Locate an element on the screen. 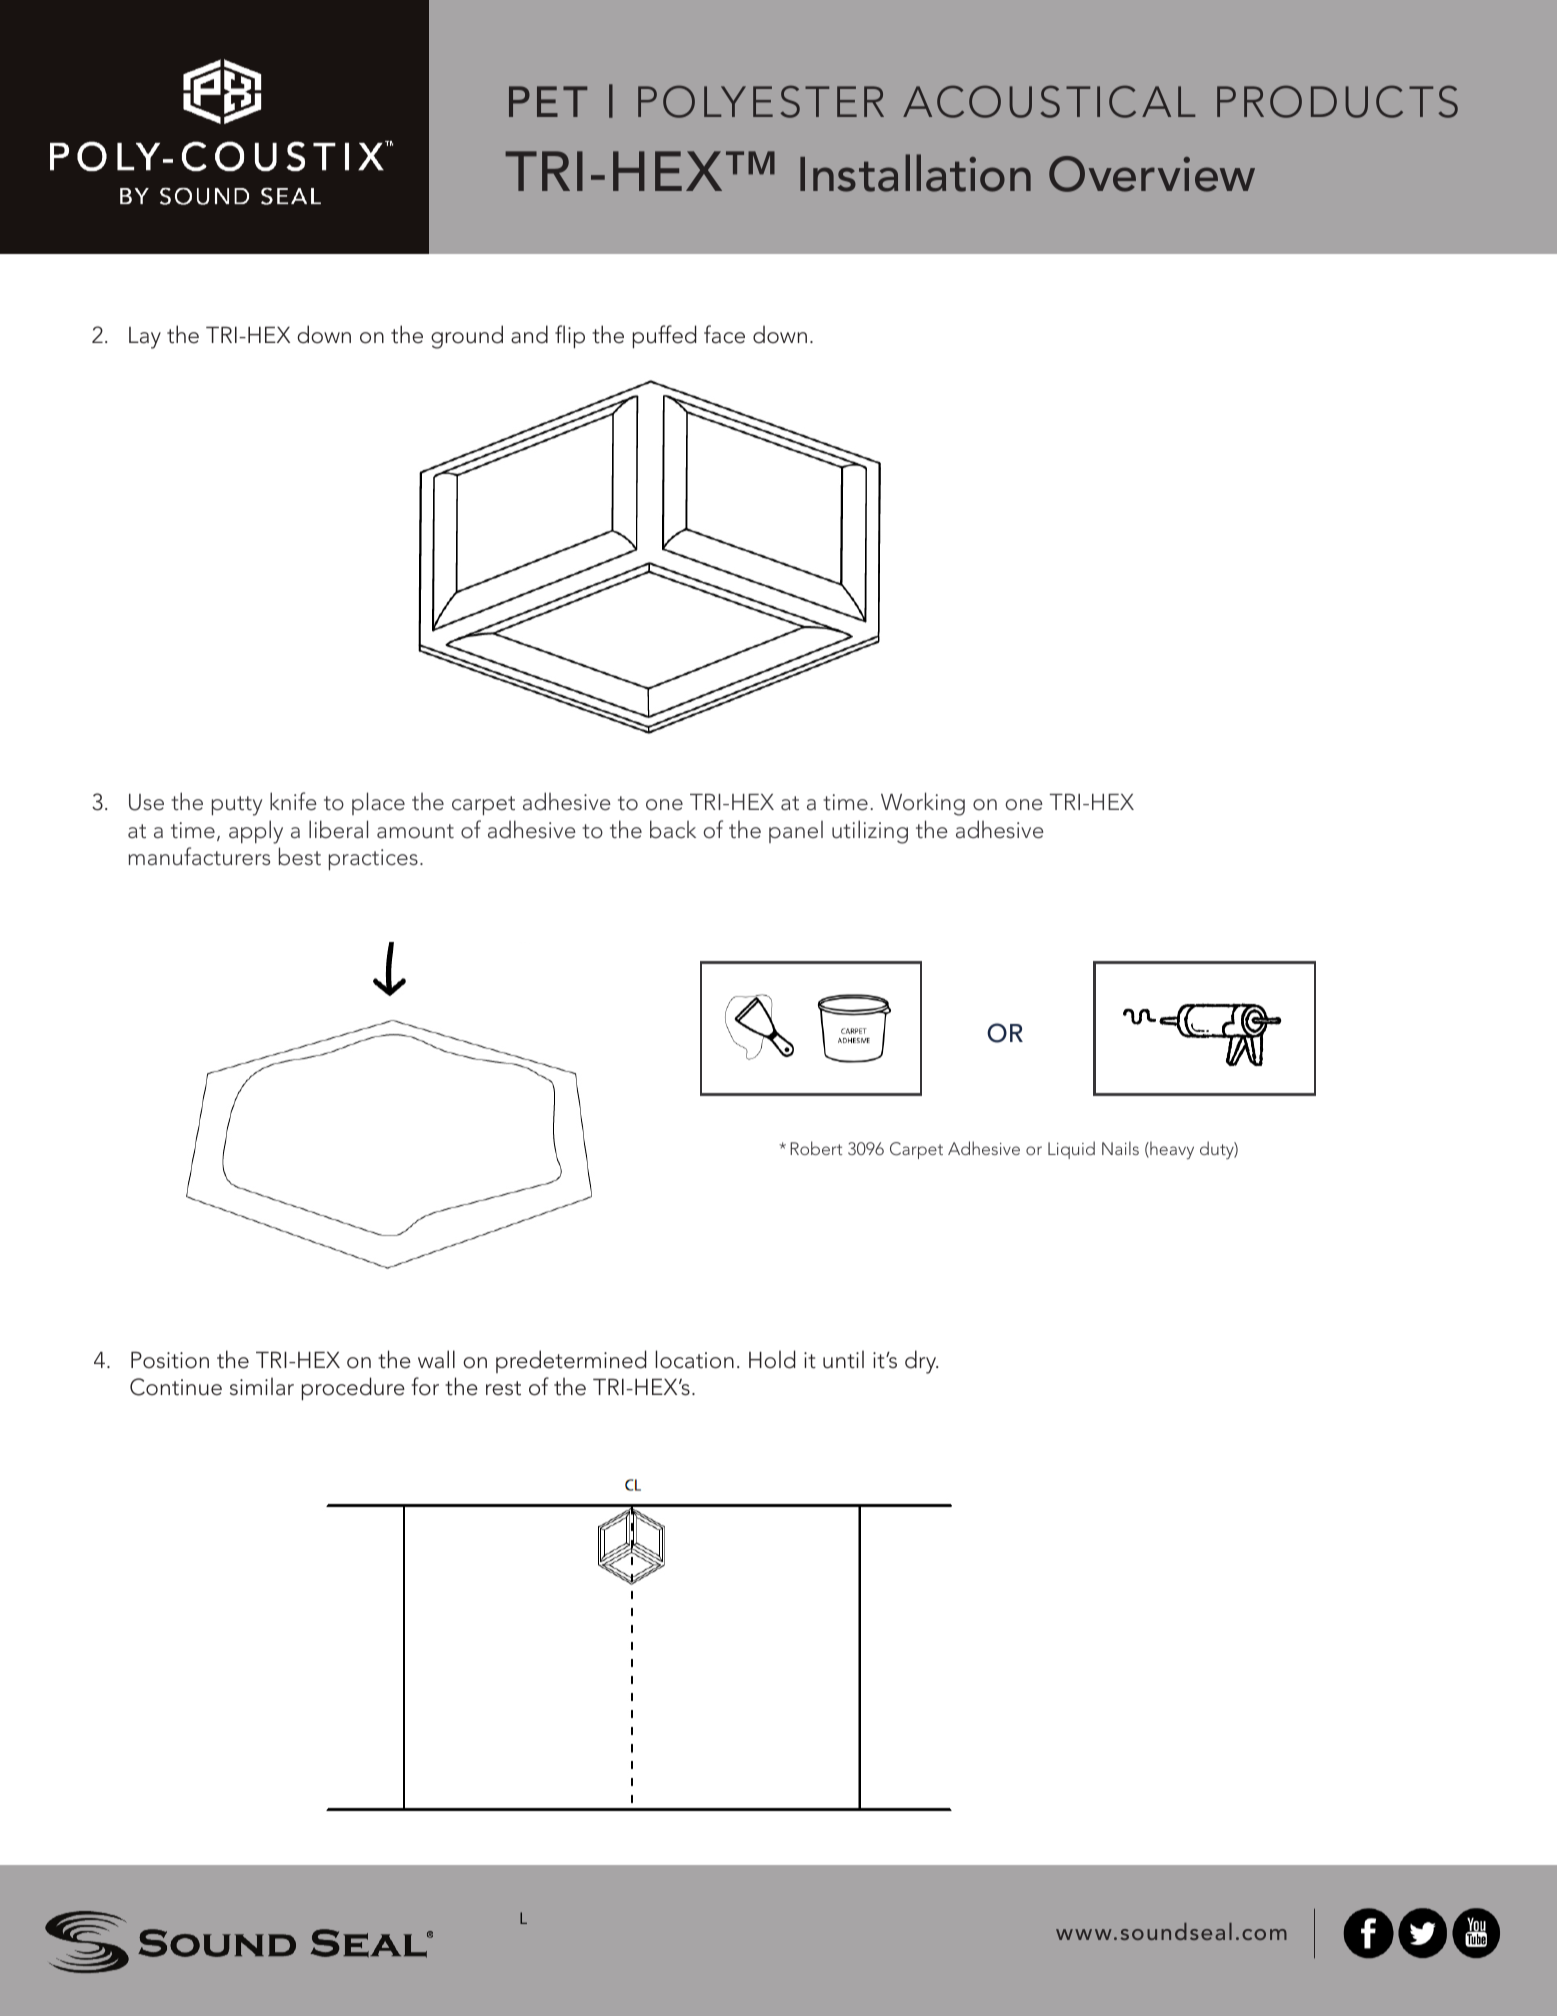 The height and width of the screenshot is (2016, 1557). Overview is located at coordinates (1152, 174).
